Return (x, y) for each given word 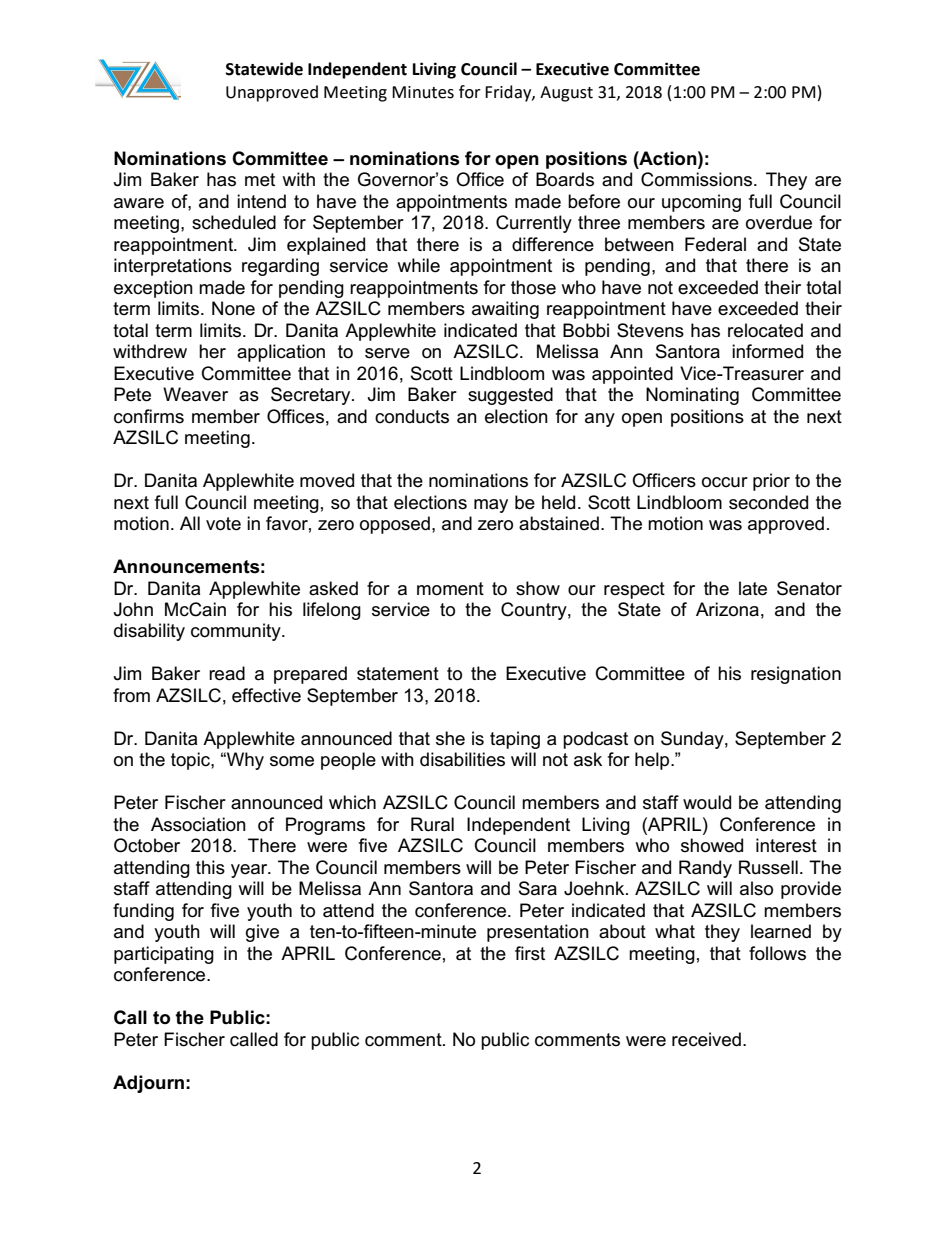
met (260, 180)
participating (164, 955)
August (566, 94)
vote (223, 524)
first (530, 953)
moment (450, 589)
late (753, 588)
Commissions (698, 179)
